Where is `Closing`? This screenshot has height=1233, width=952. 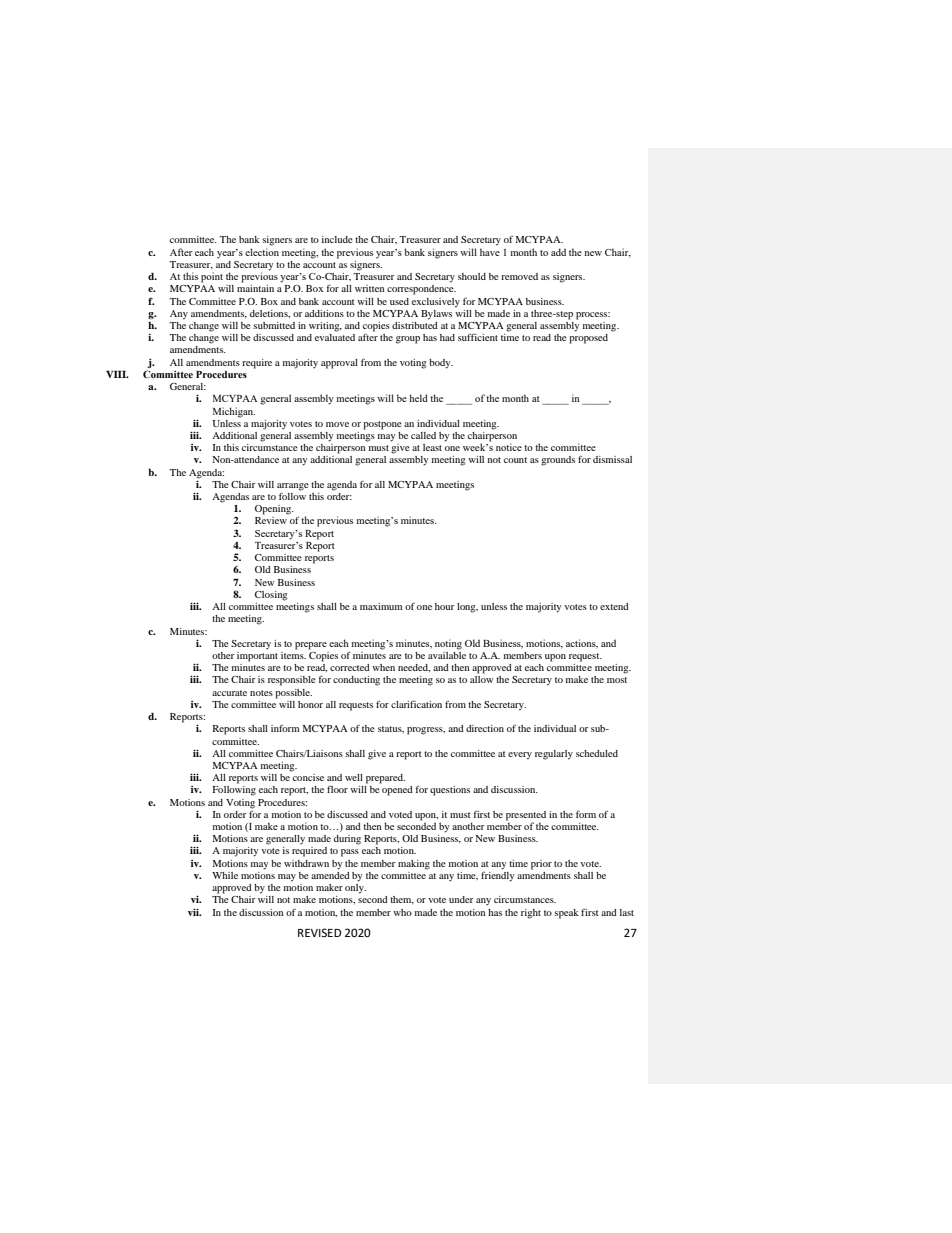
Closing is located at coordinates (271, 596).
